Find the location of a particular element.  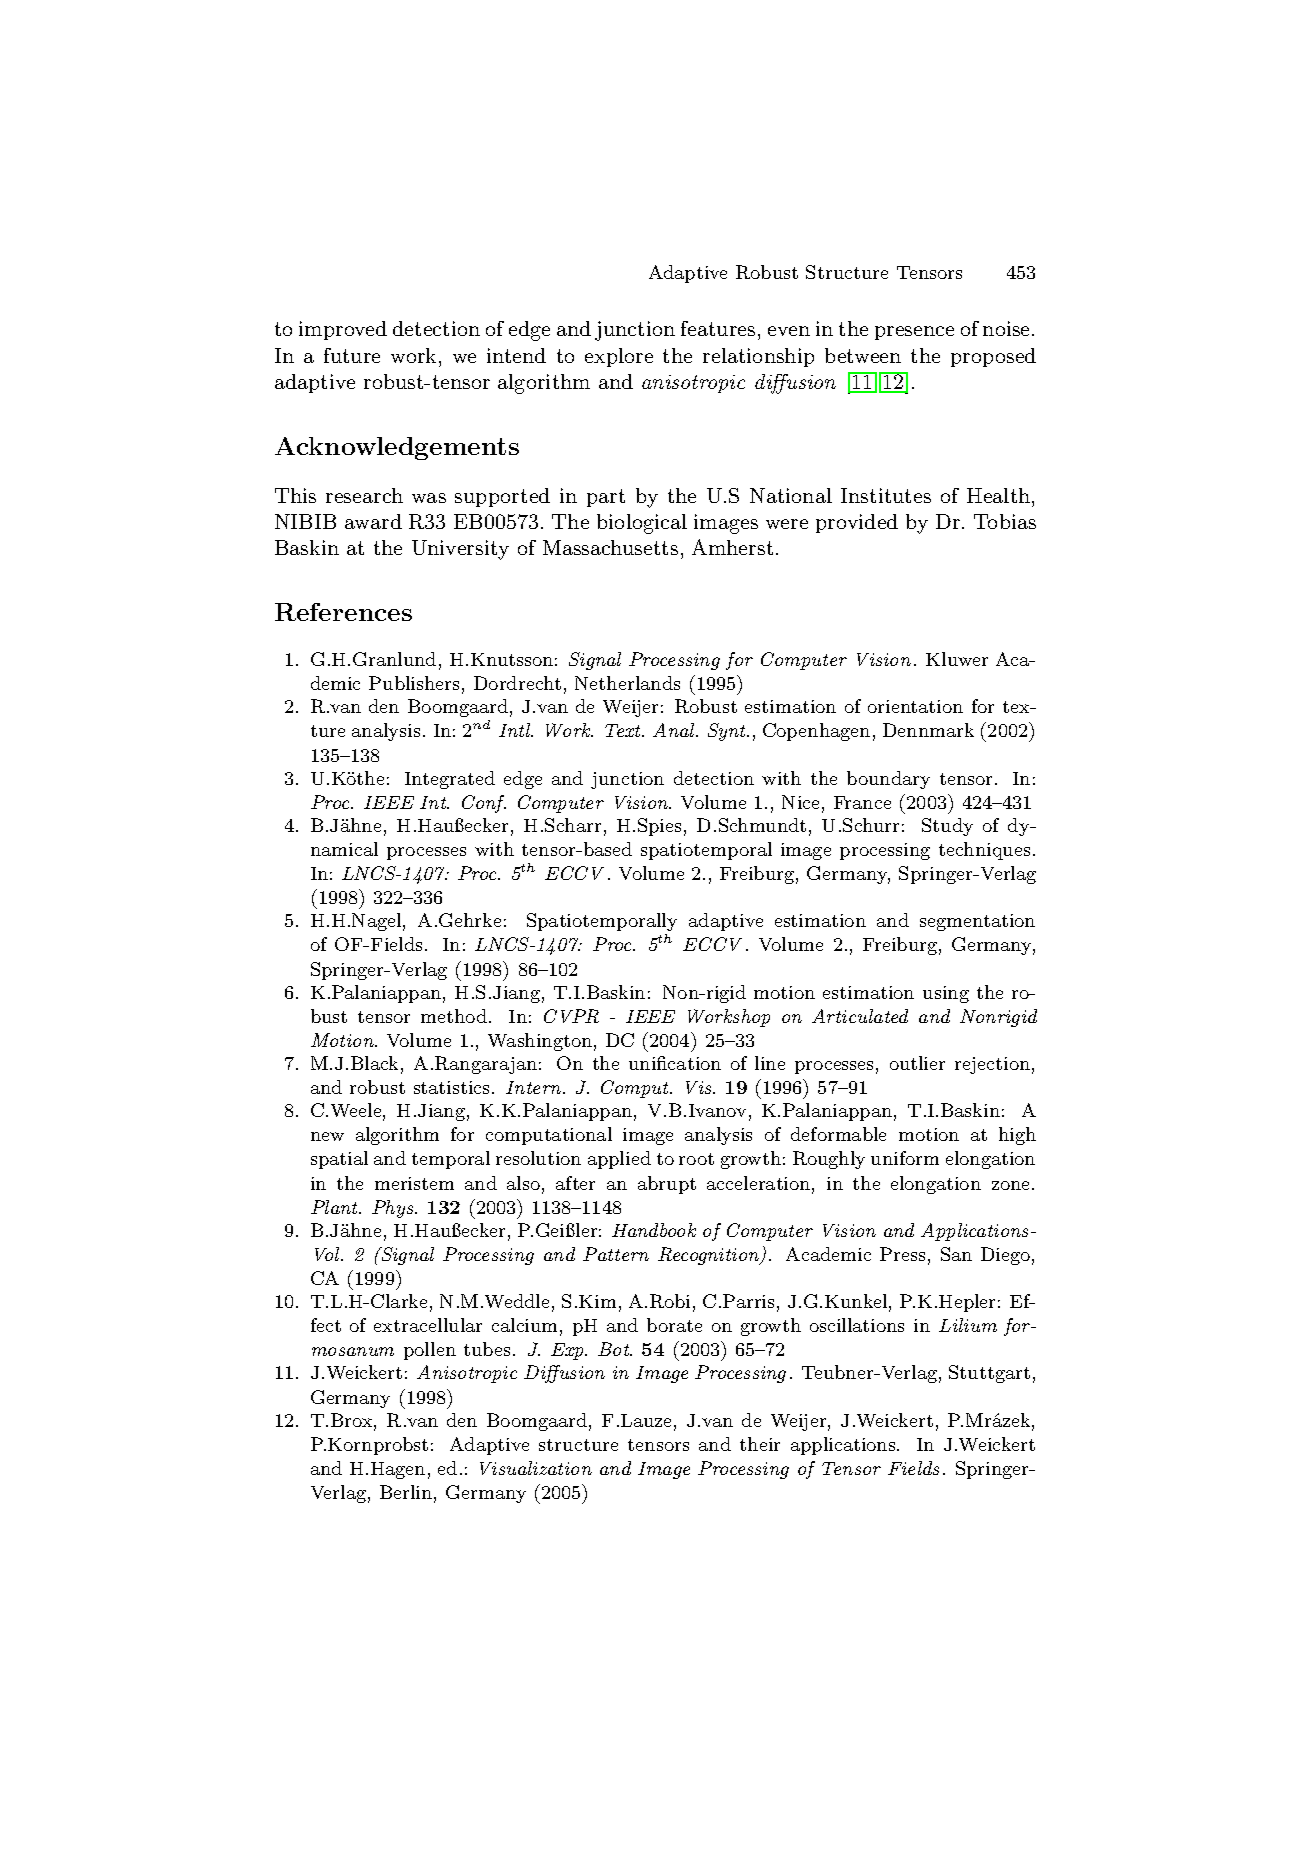

presence is located at coordinates (914, 333).
